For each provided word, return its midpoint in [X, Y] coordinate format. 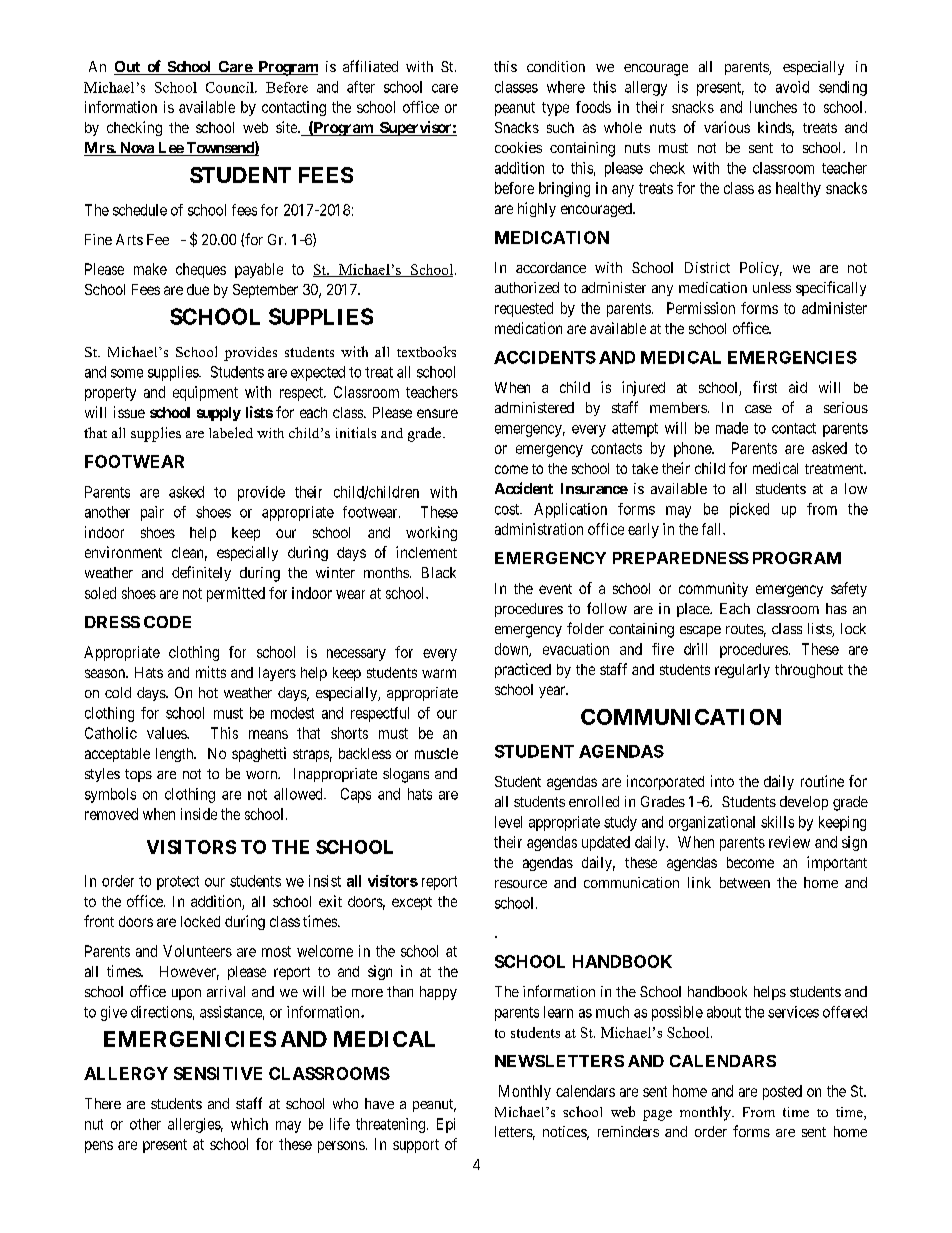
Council [231, 87]
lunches [773, 107]
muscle [436, 753]
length [176, 755]
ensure [437, 413]
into [722, 781]
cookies [518, 147]
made [732, 428]
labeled [231, 432]
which [249, 1124]
